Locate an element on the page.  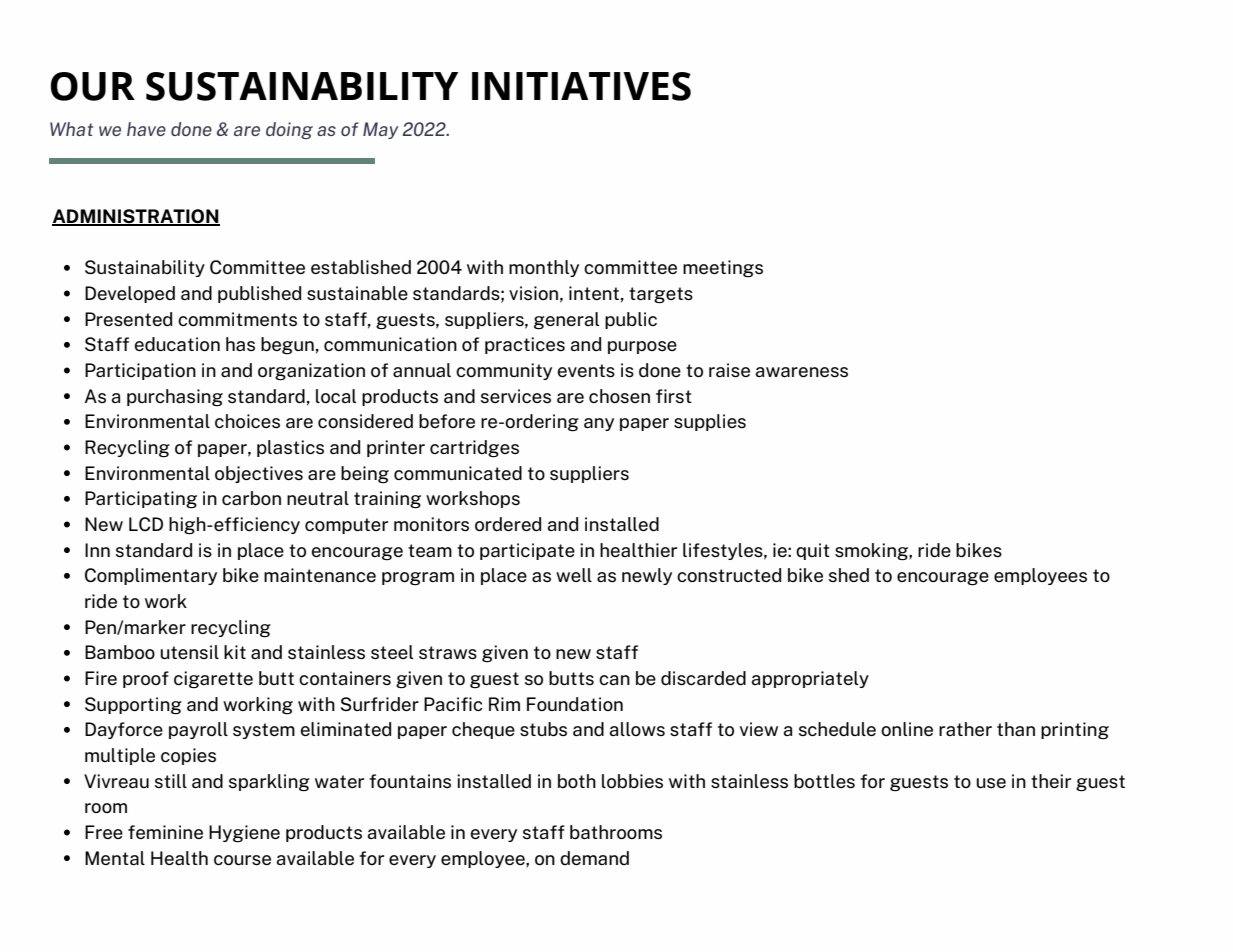
use is located at coordinates (991, 783).
